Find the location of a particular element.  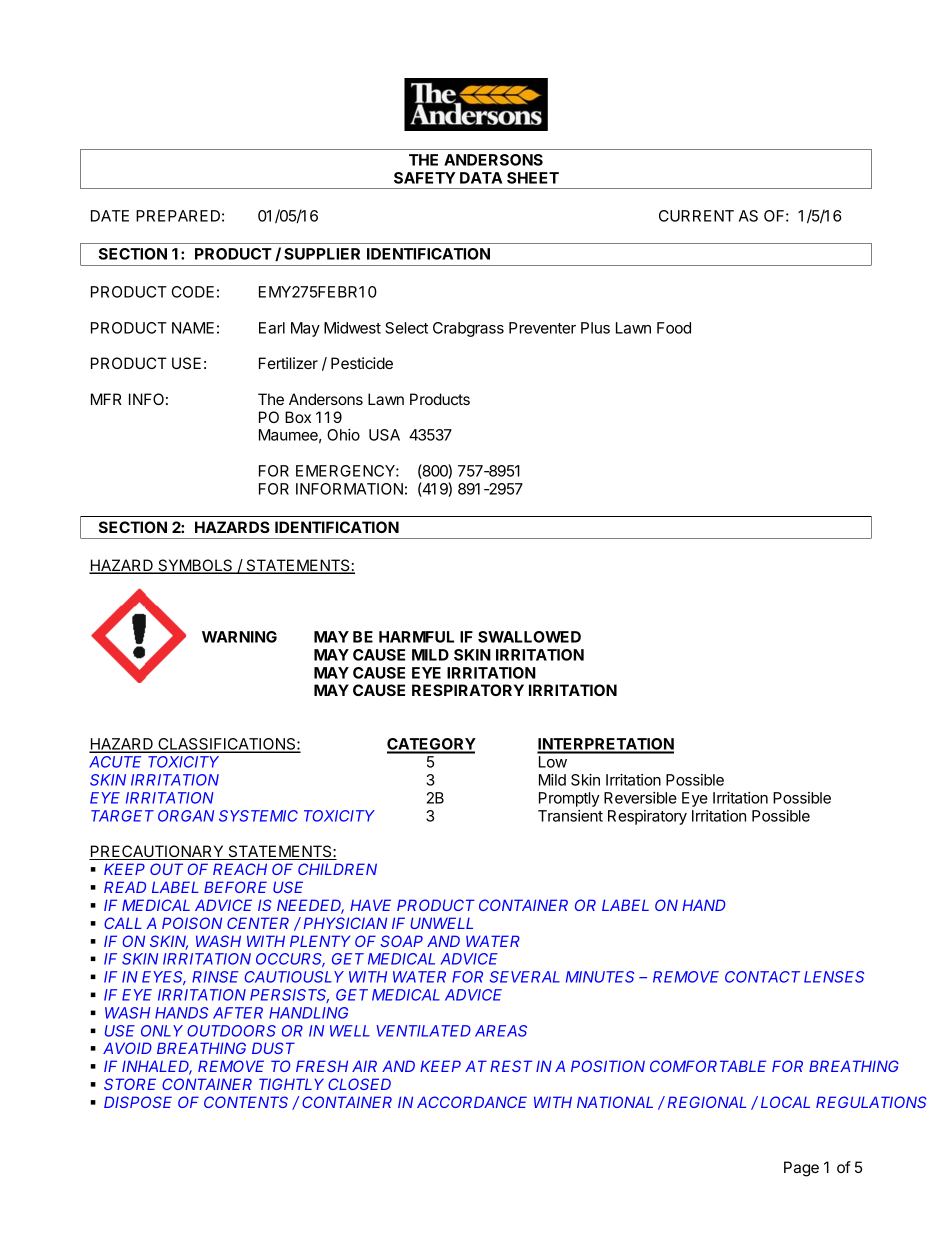

CONTENTS is located at coordinates (246, 1102).
